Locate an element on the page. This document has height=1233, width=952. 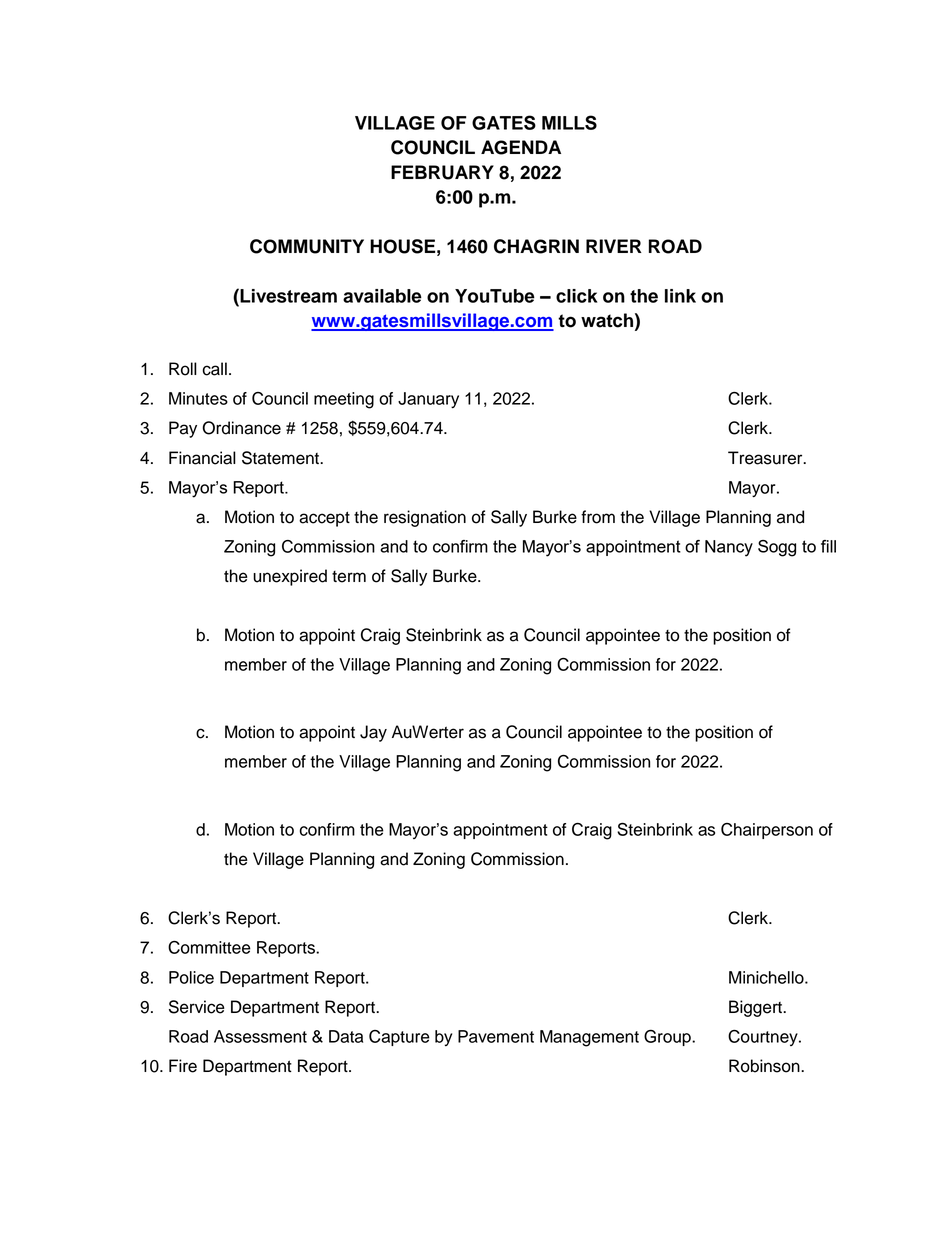
Nancy is located at coordinates (729, 548).
